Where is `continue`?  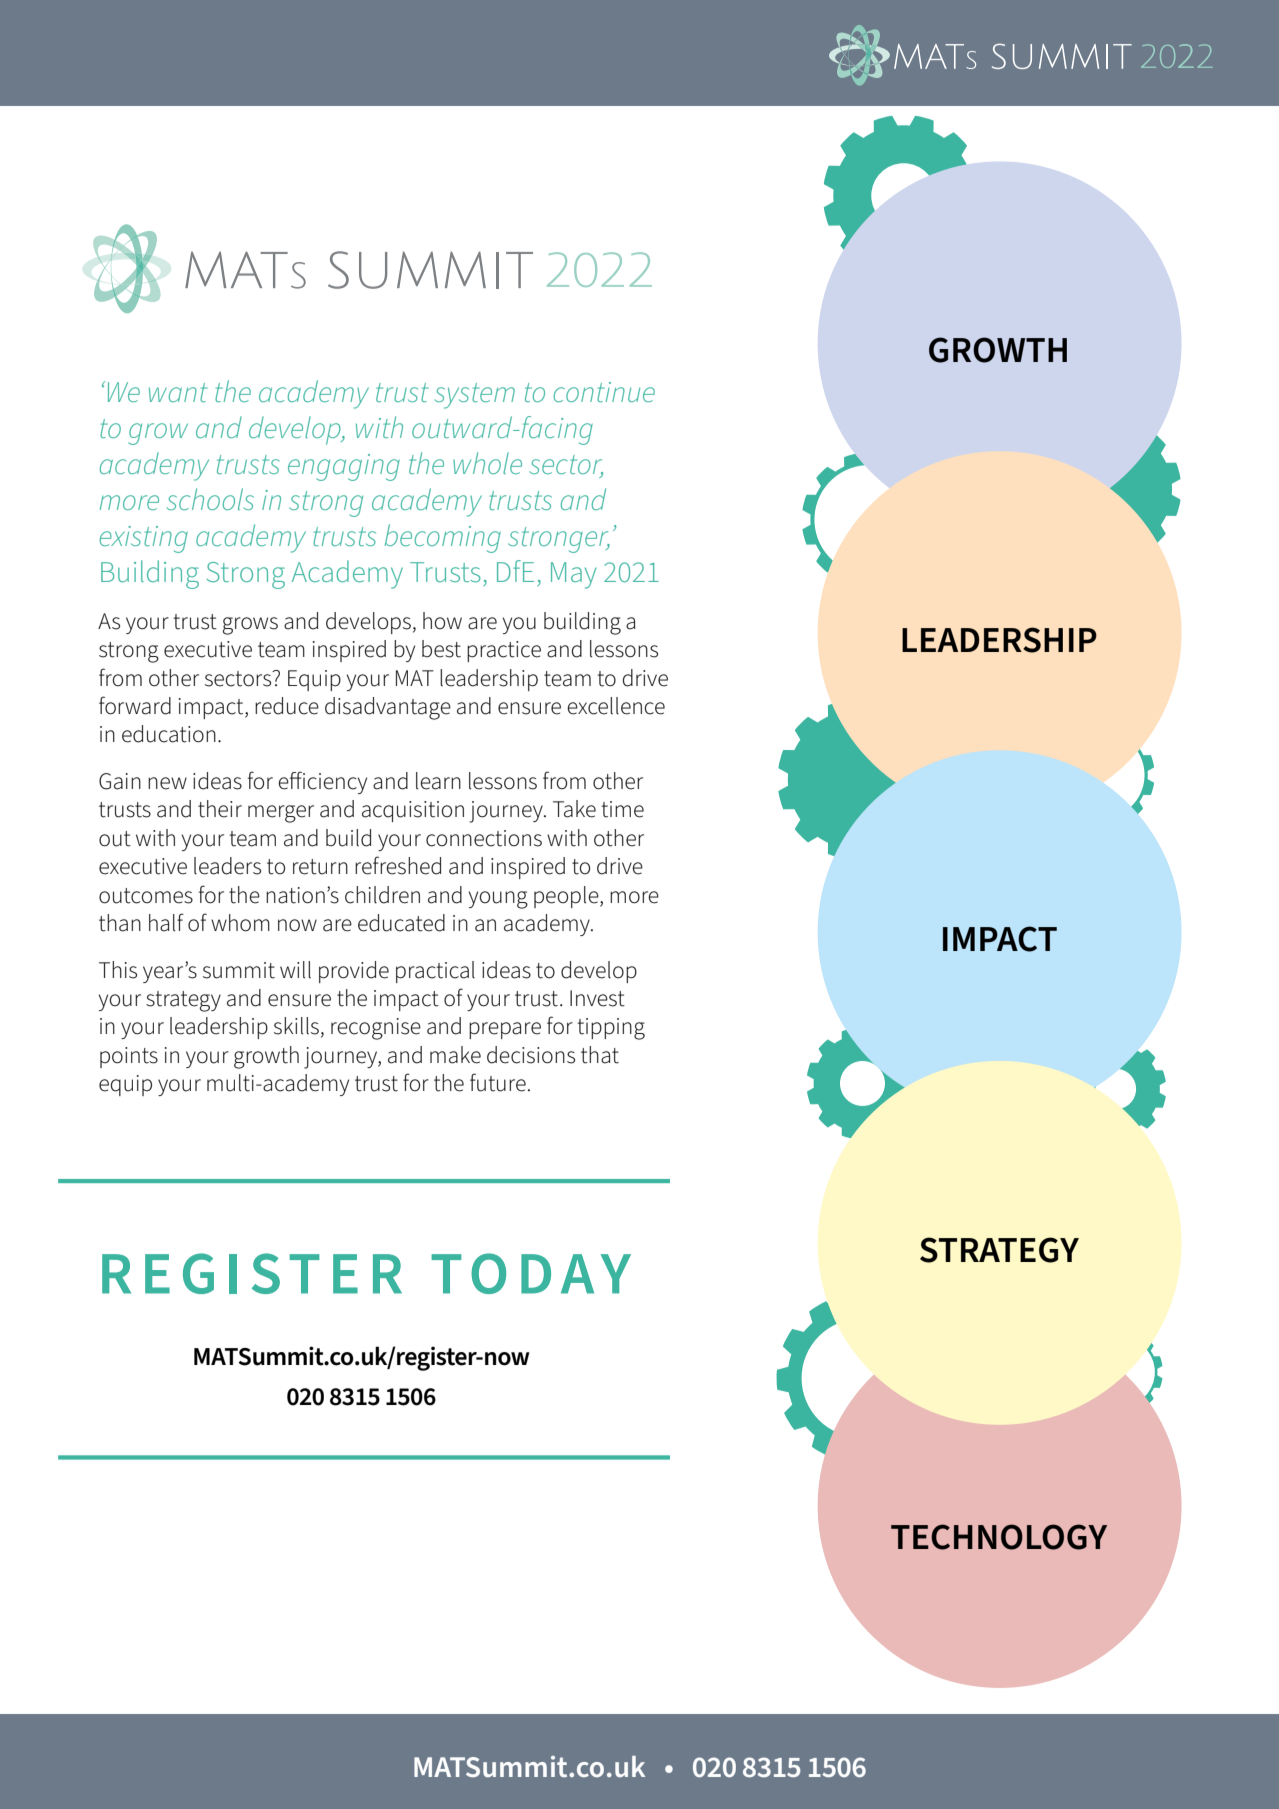 continue is located at coordinates (604, 392).
